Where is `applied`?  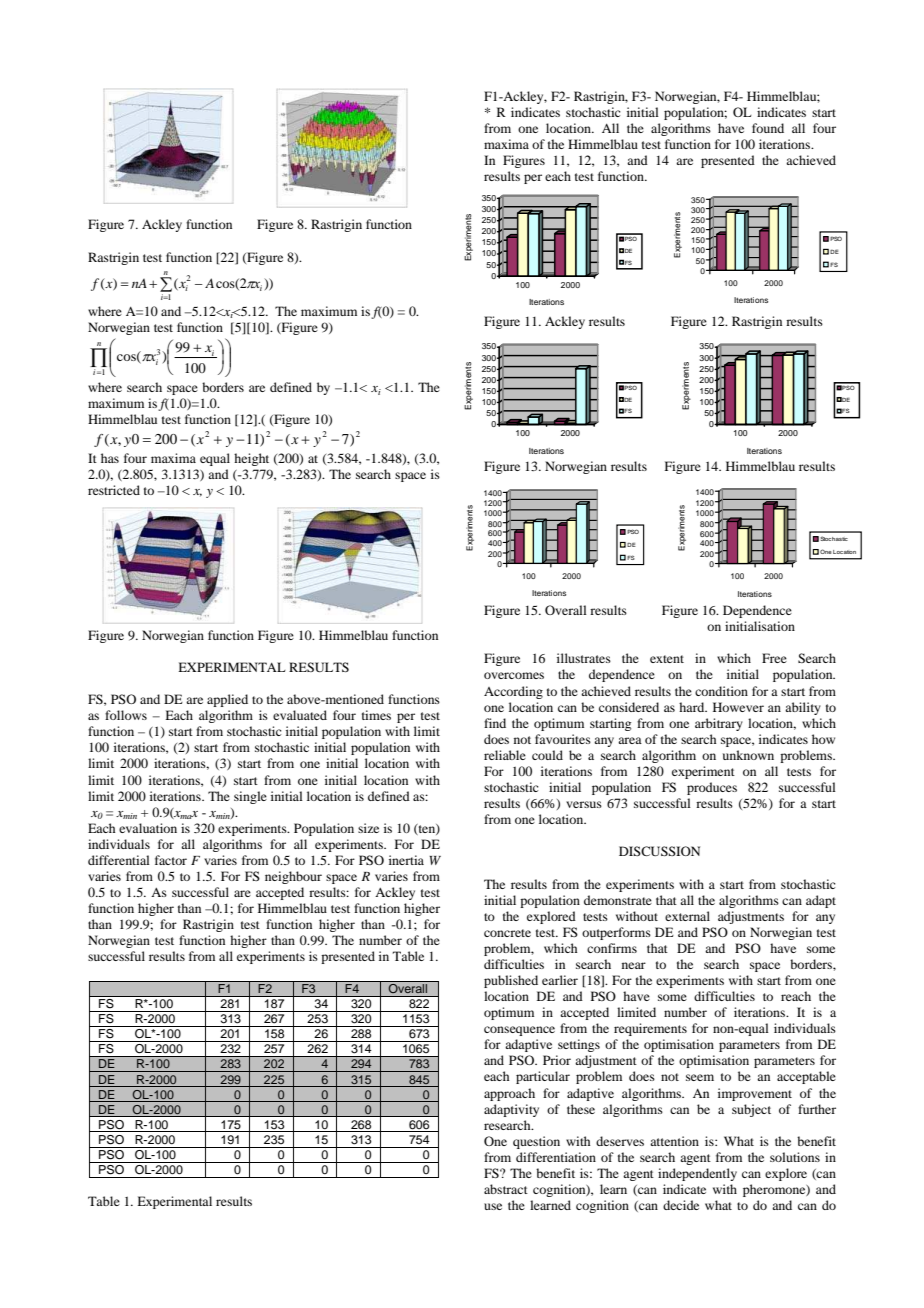
applied is located at coordinates (227, 700).
